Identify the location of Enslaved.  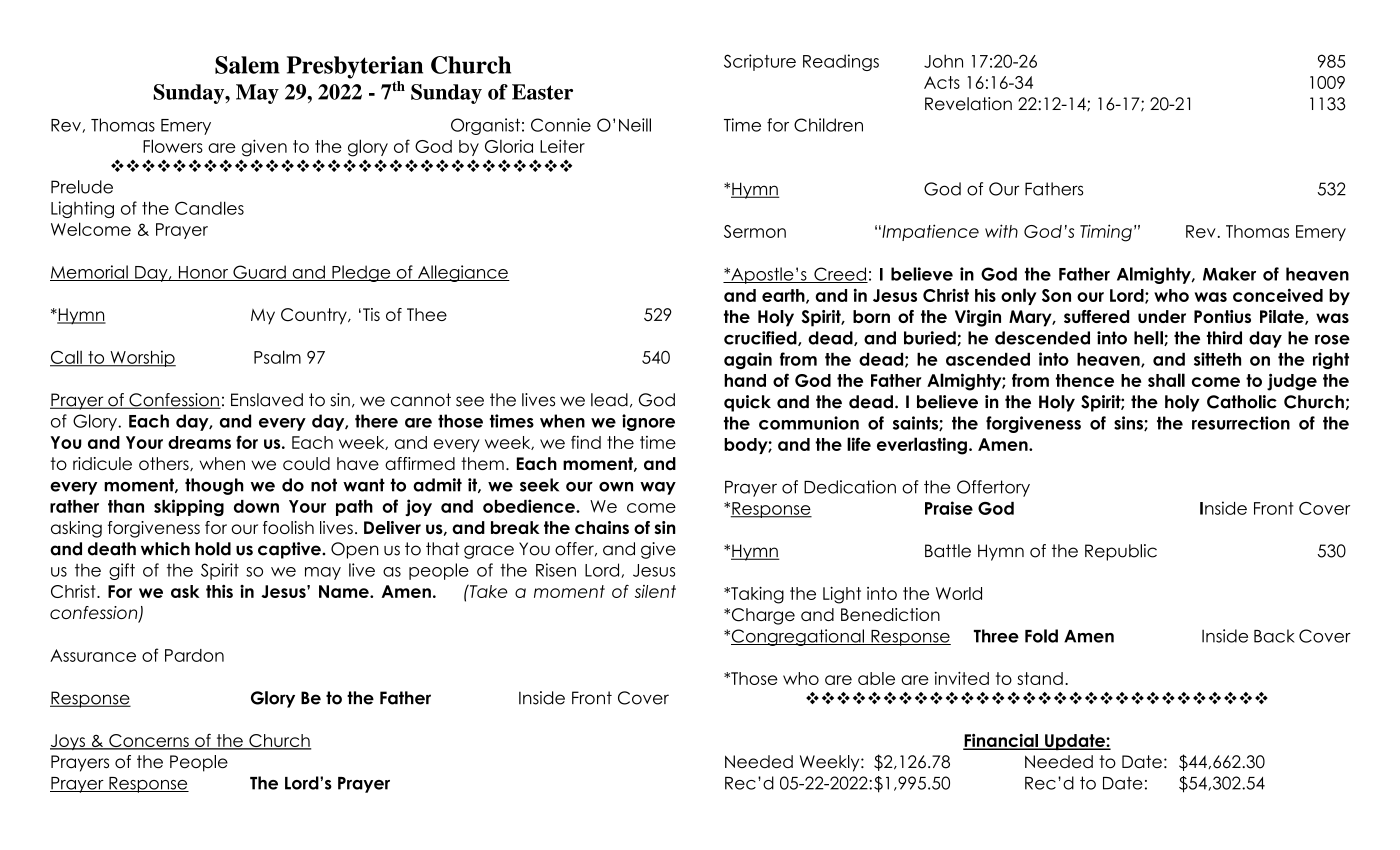
(267, 400).
